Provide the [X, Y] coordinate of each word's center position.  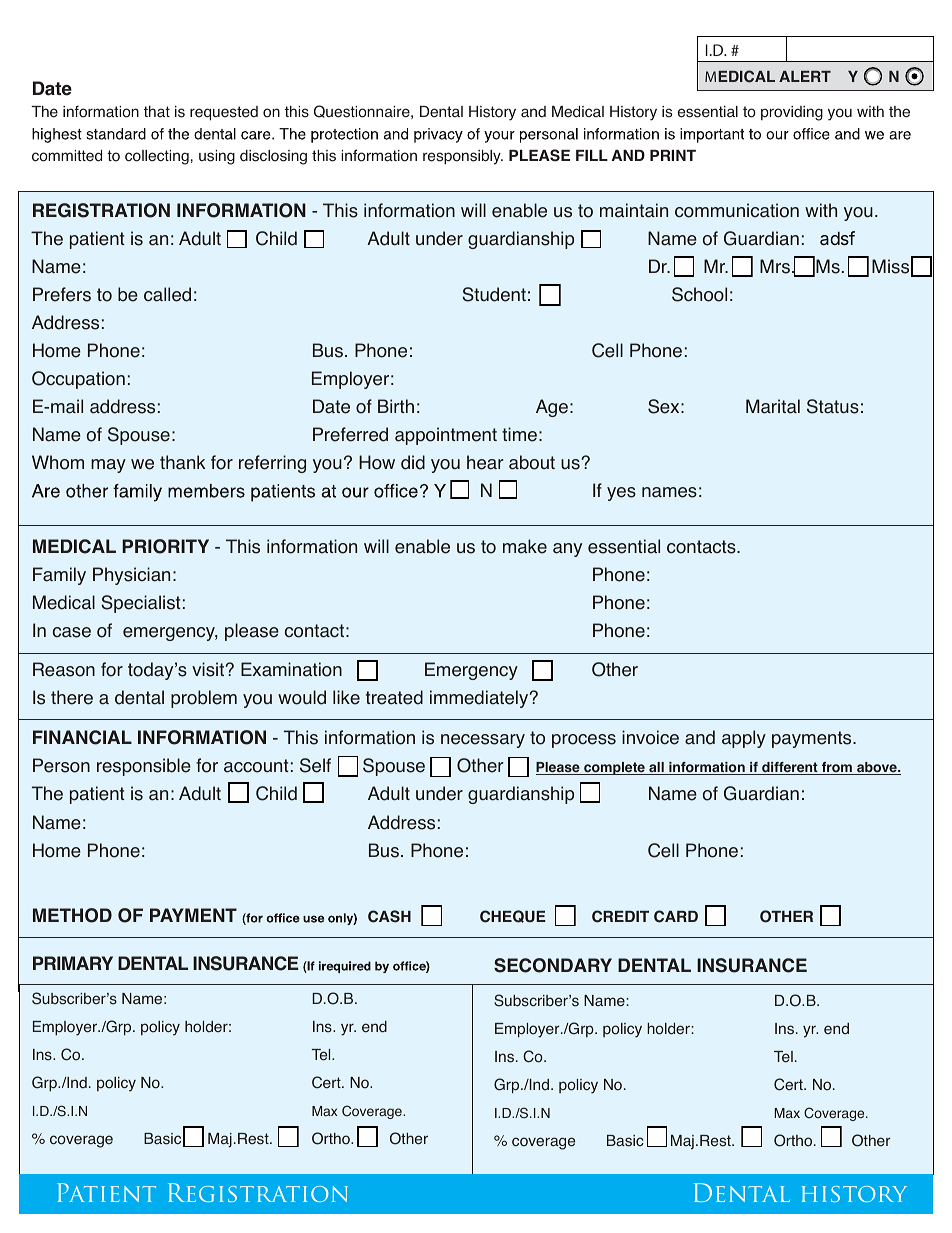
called [167, 294]
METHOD [72, 915]
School [699, 294]
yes [621, 494]
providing [792, 113]
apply [744, 739]
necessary [483, 741]
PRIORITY [165, 546]
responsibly [463, 157]
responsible [144, 767]
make [525, 546]
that [157, 111]
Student [494, 294]
